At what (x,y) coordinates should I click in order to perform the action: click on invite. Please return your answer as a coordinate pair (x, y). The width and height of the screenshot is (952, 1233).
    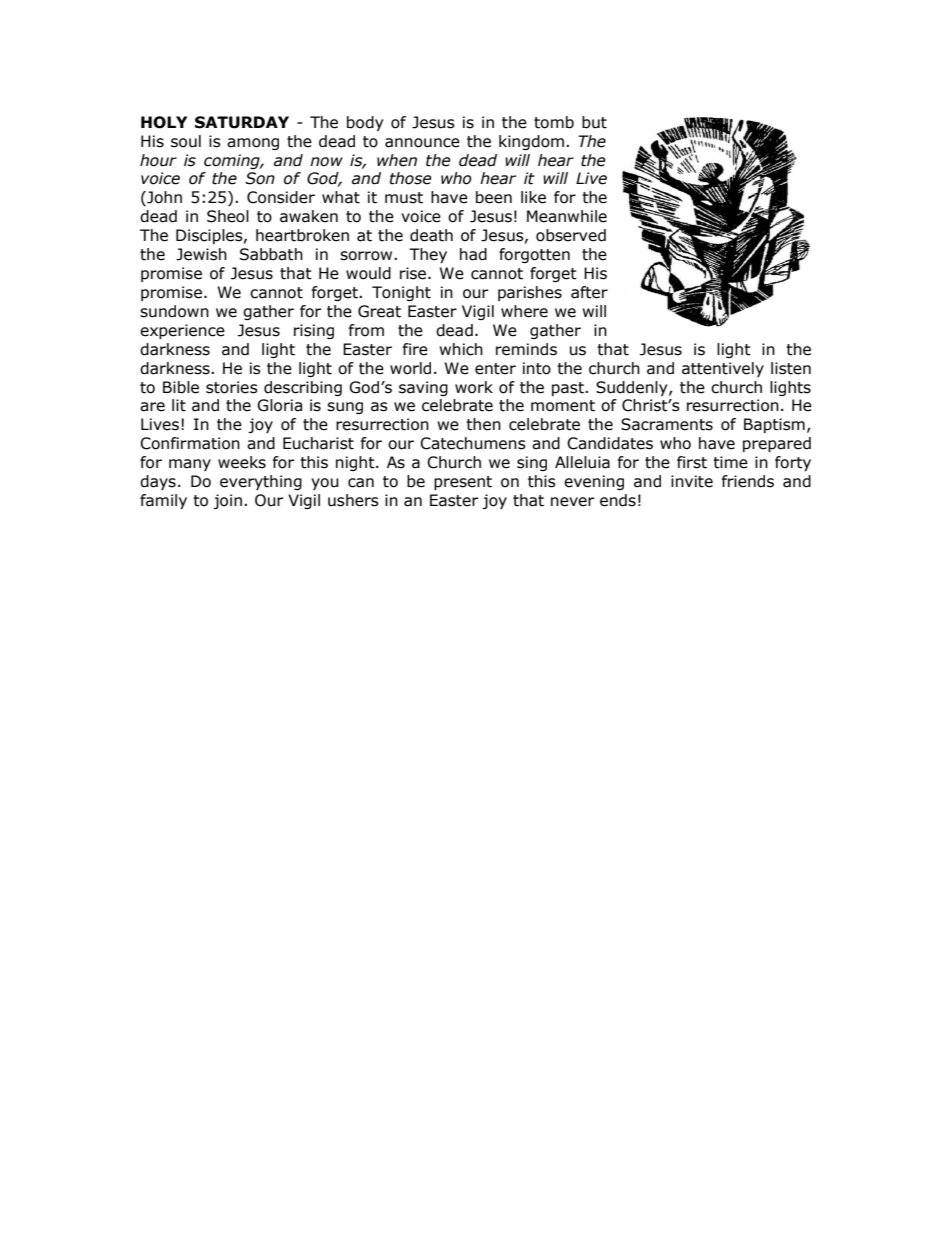
    Looking at the image, I should click on (692, 481).
